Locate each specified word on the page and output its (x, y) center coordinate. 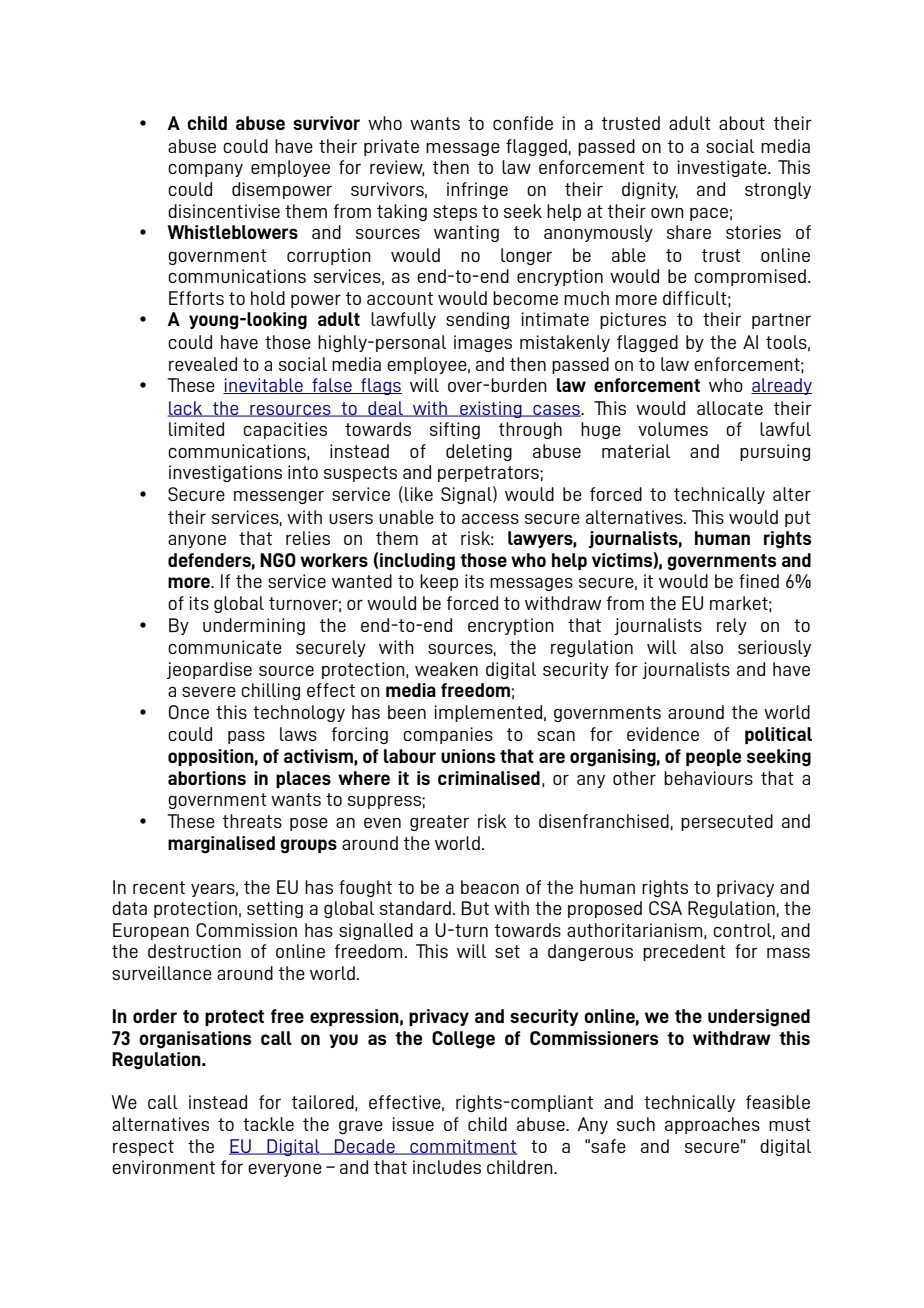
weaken (446, 669)
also (706, 647)
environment (163, 1167)
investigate (723, 168)
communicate (225, 647)
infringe (477, 190)
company (205, 170)
